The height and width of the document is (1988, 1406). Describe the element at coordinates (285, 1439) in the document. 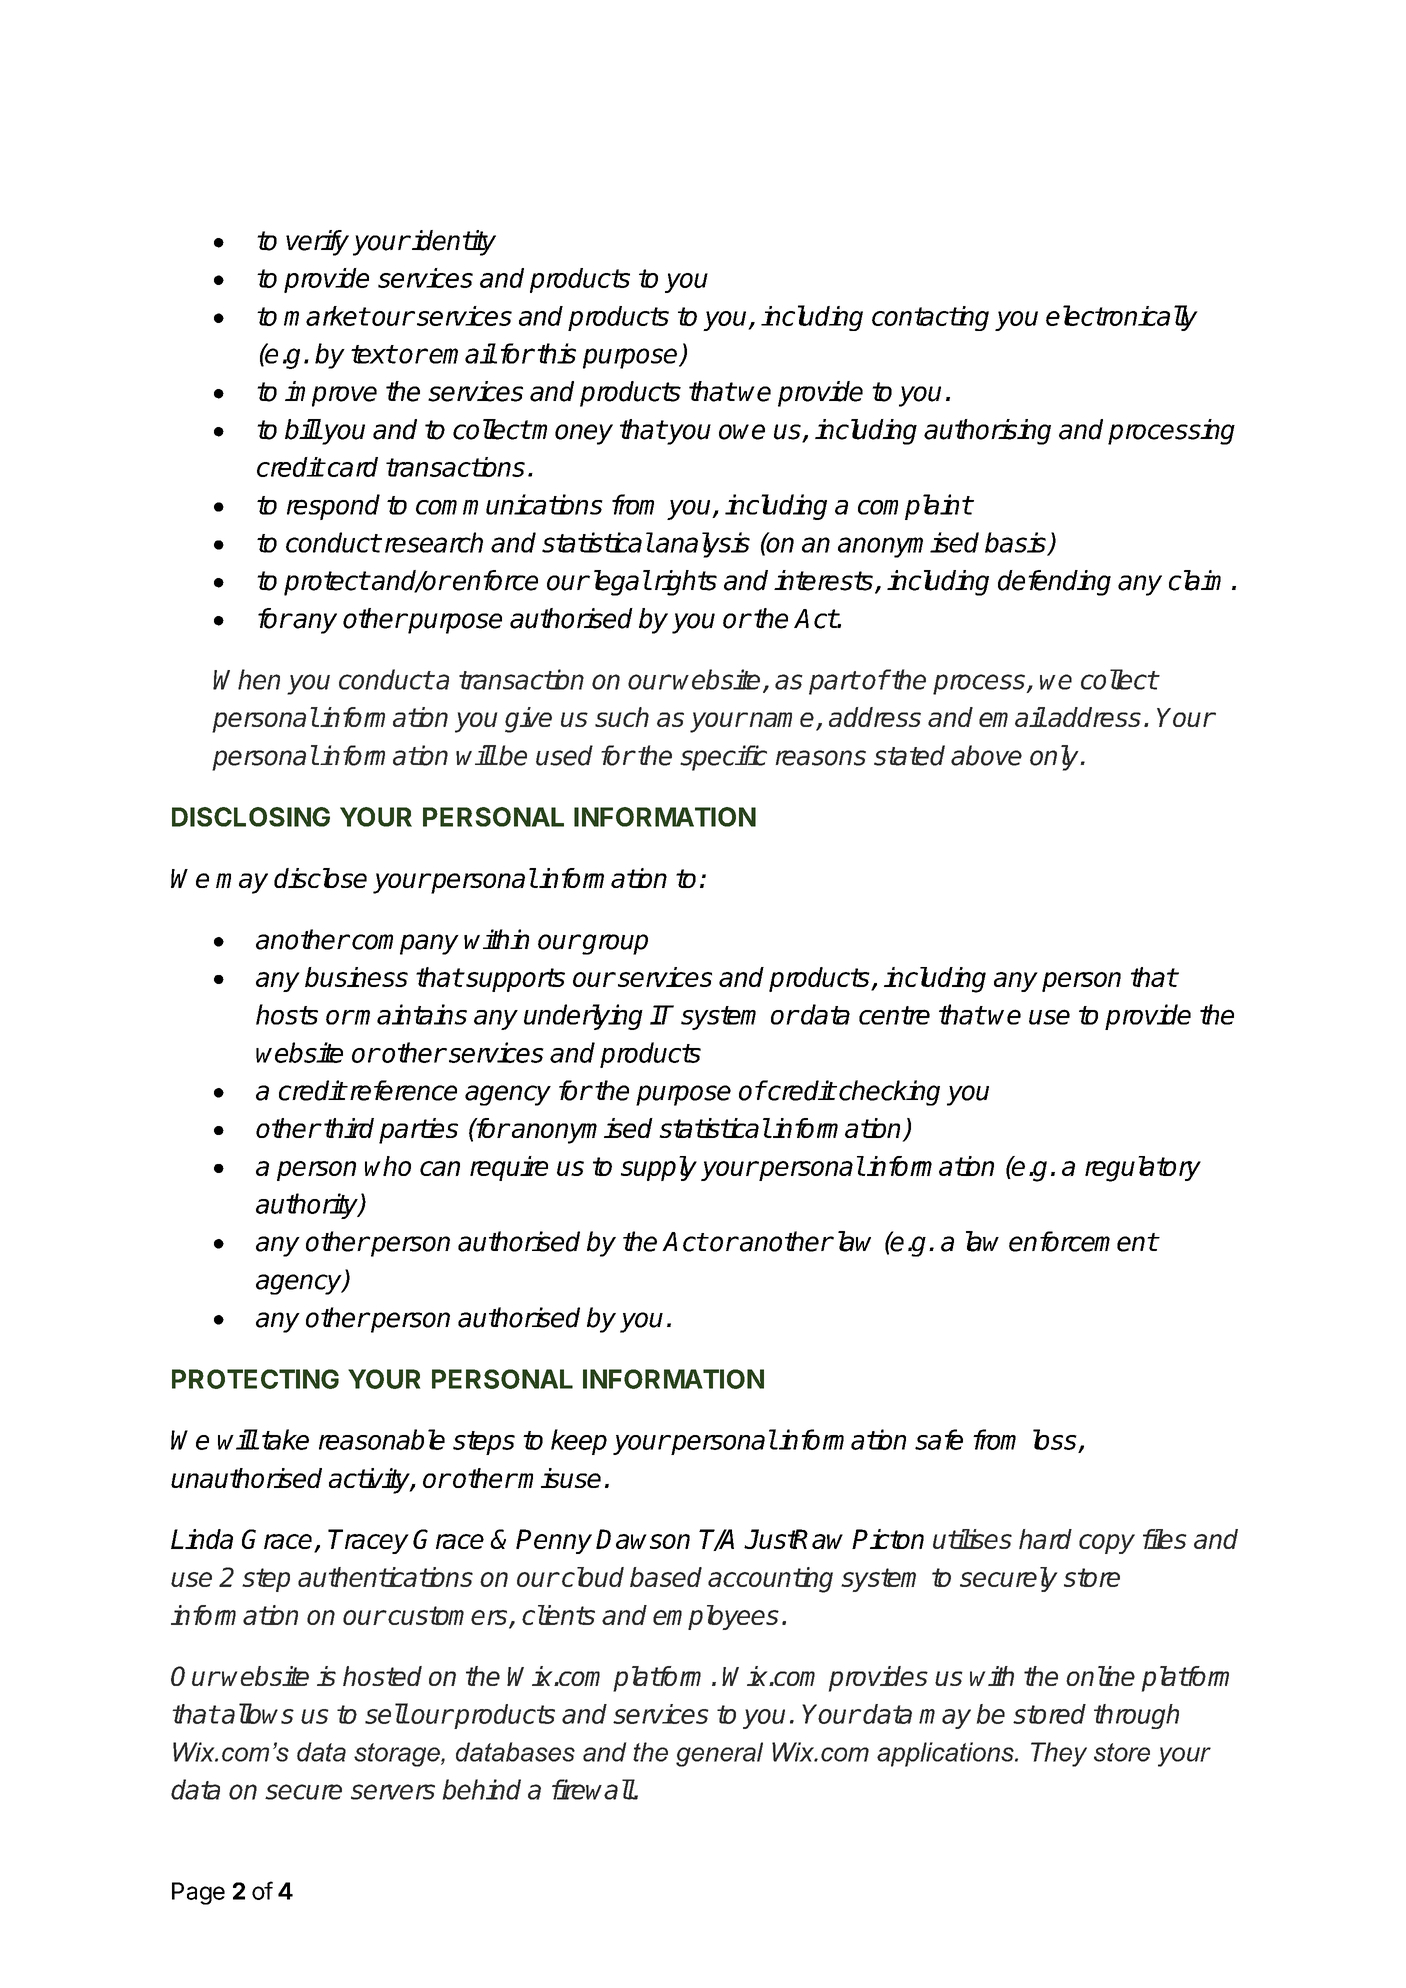

I see `take` at that location.
